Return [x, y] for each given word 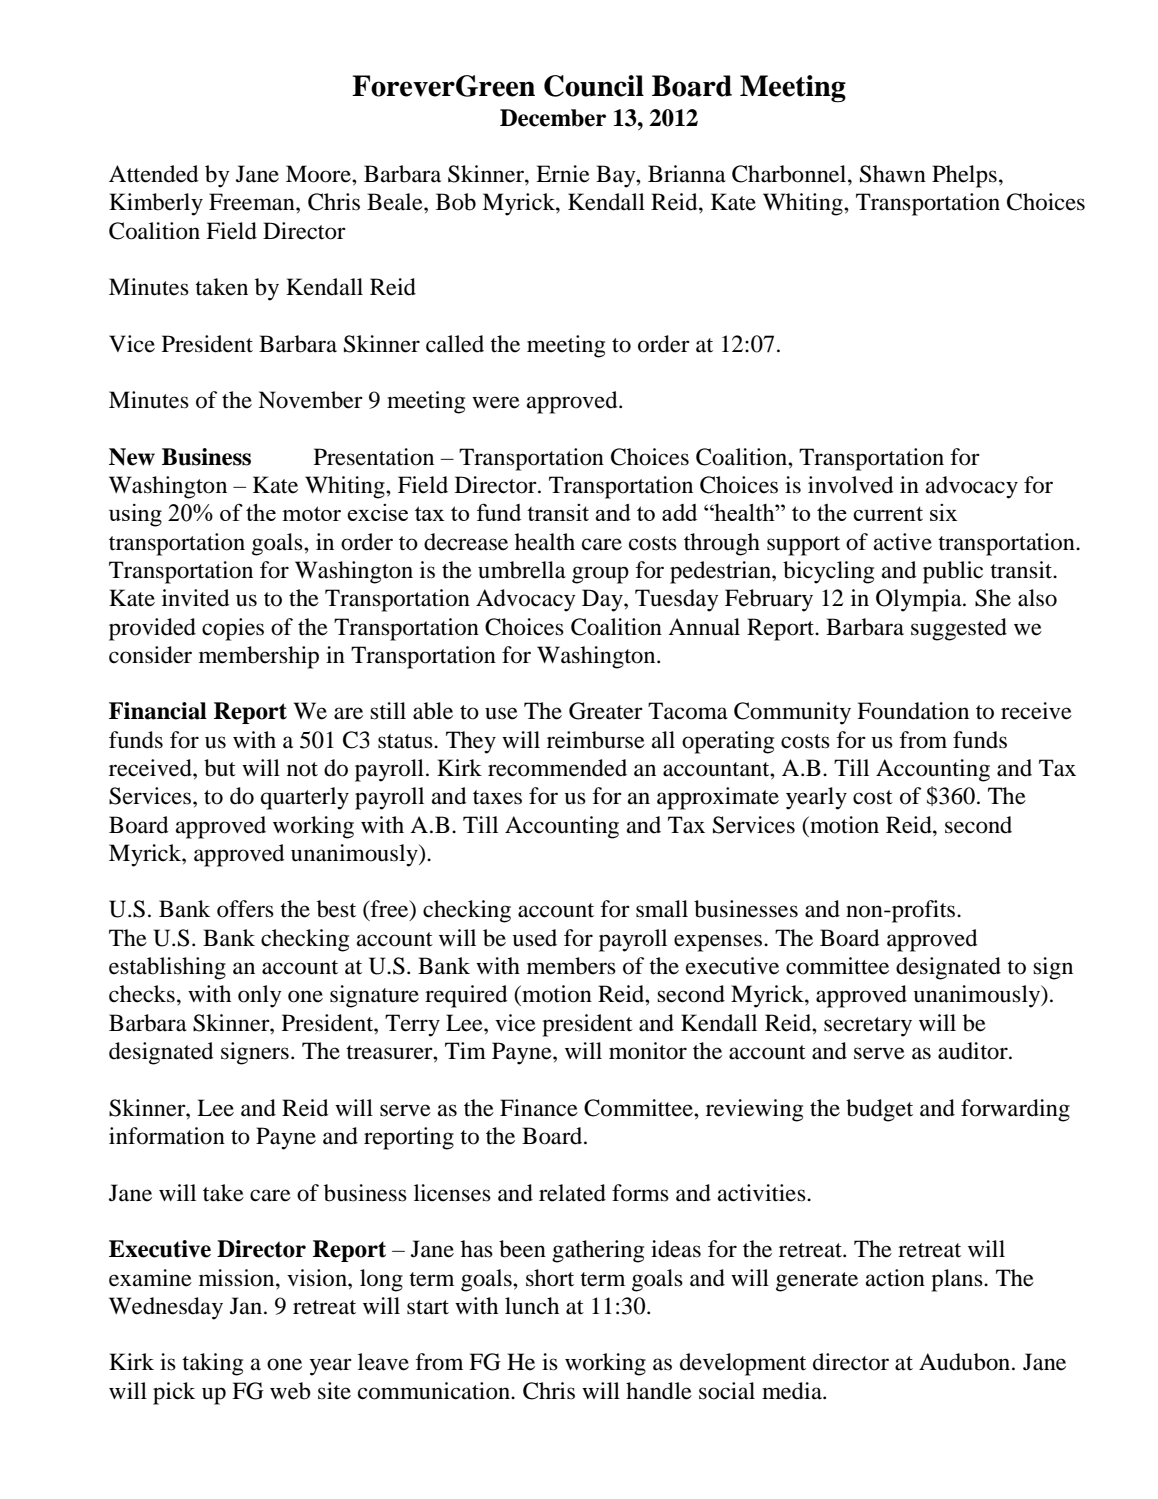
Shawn [893, 174]
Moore [319, 174]
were [496, 402]
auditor [974, 1051]
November [310, 400]
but [220, 768]
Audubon [966, 1362]
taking [212, 1364]
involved [850, 485]
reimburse [596, 740]
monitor [648, 1051]
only [260, 996]
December [553, 118]
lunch [532, 1306]
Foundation [913, 711]
